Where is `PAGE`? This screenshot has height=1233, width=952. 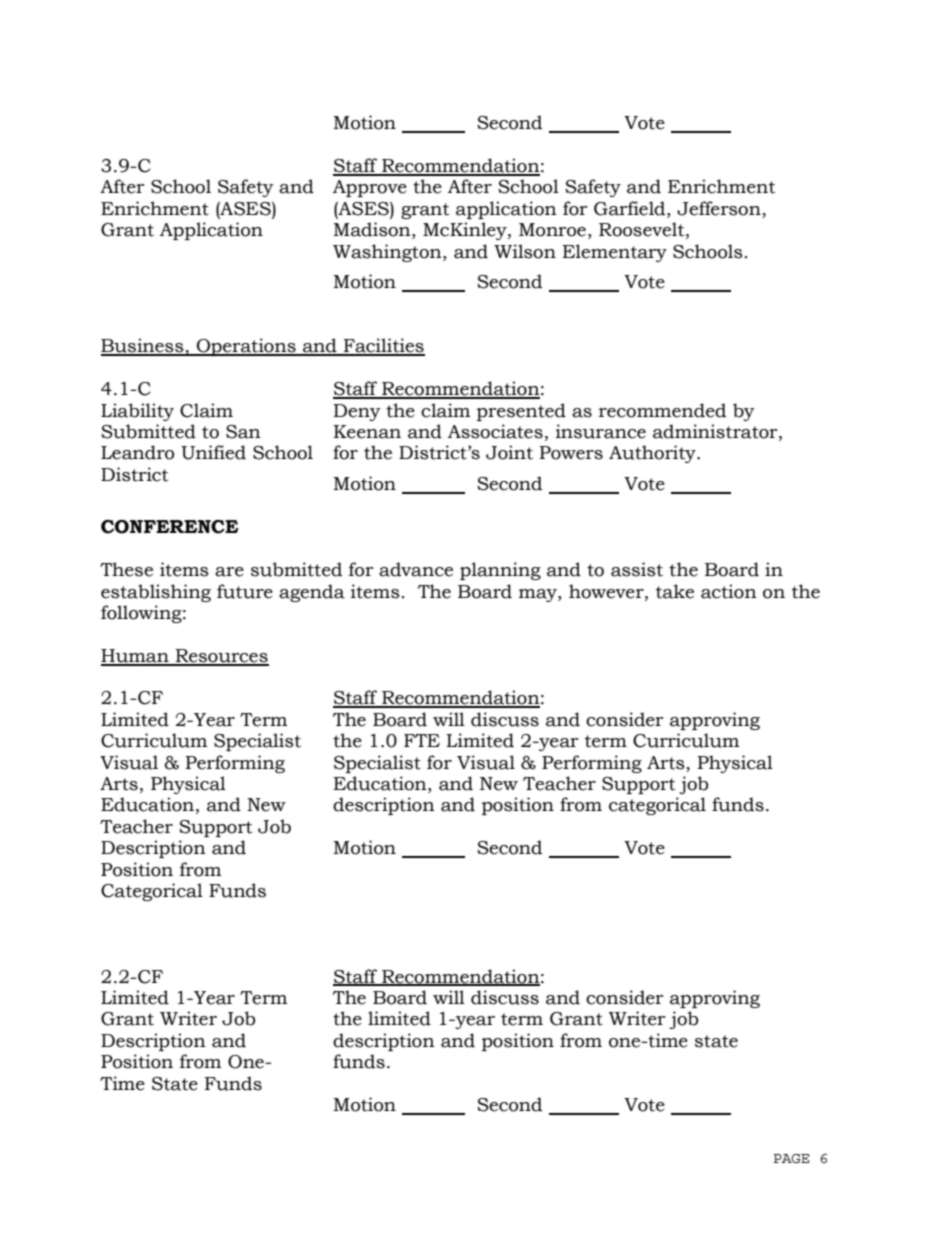 PAGE is located at coordinates (792, 1158).
